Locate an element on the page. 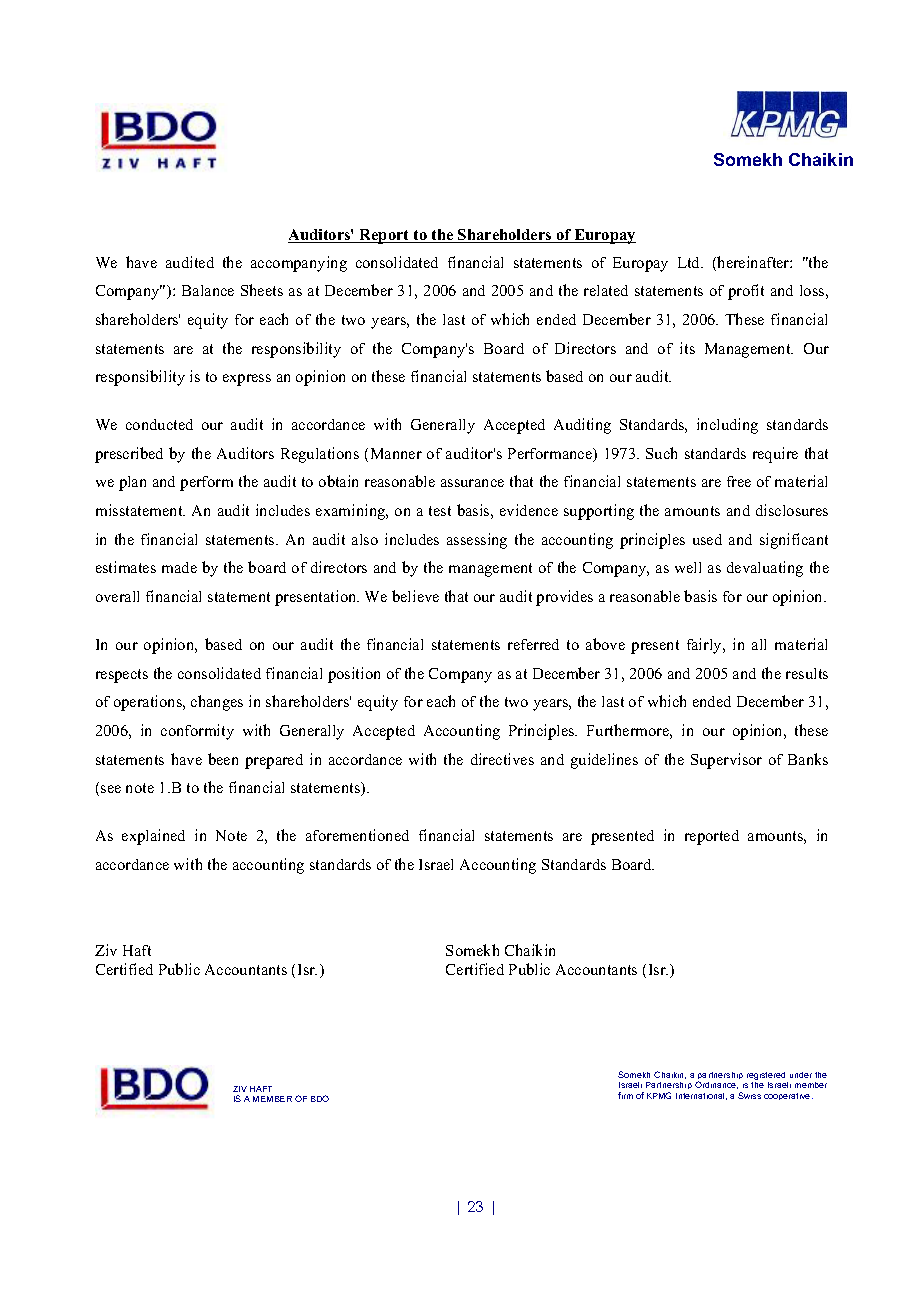 The width and height of the document is (924, 1308). related is located at coordinates (606, 290).
